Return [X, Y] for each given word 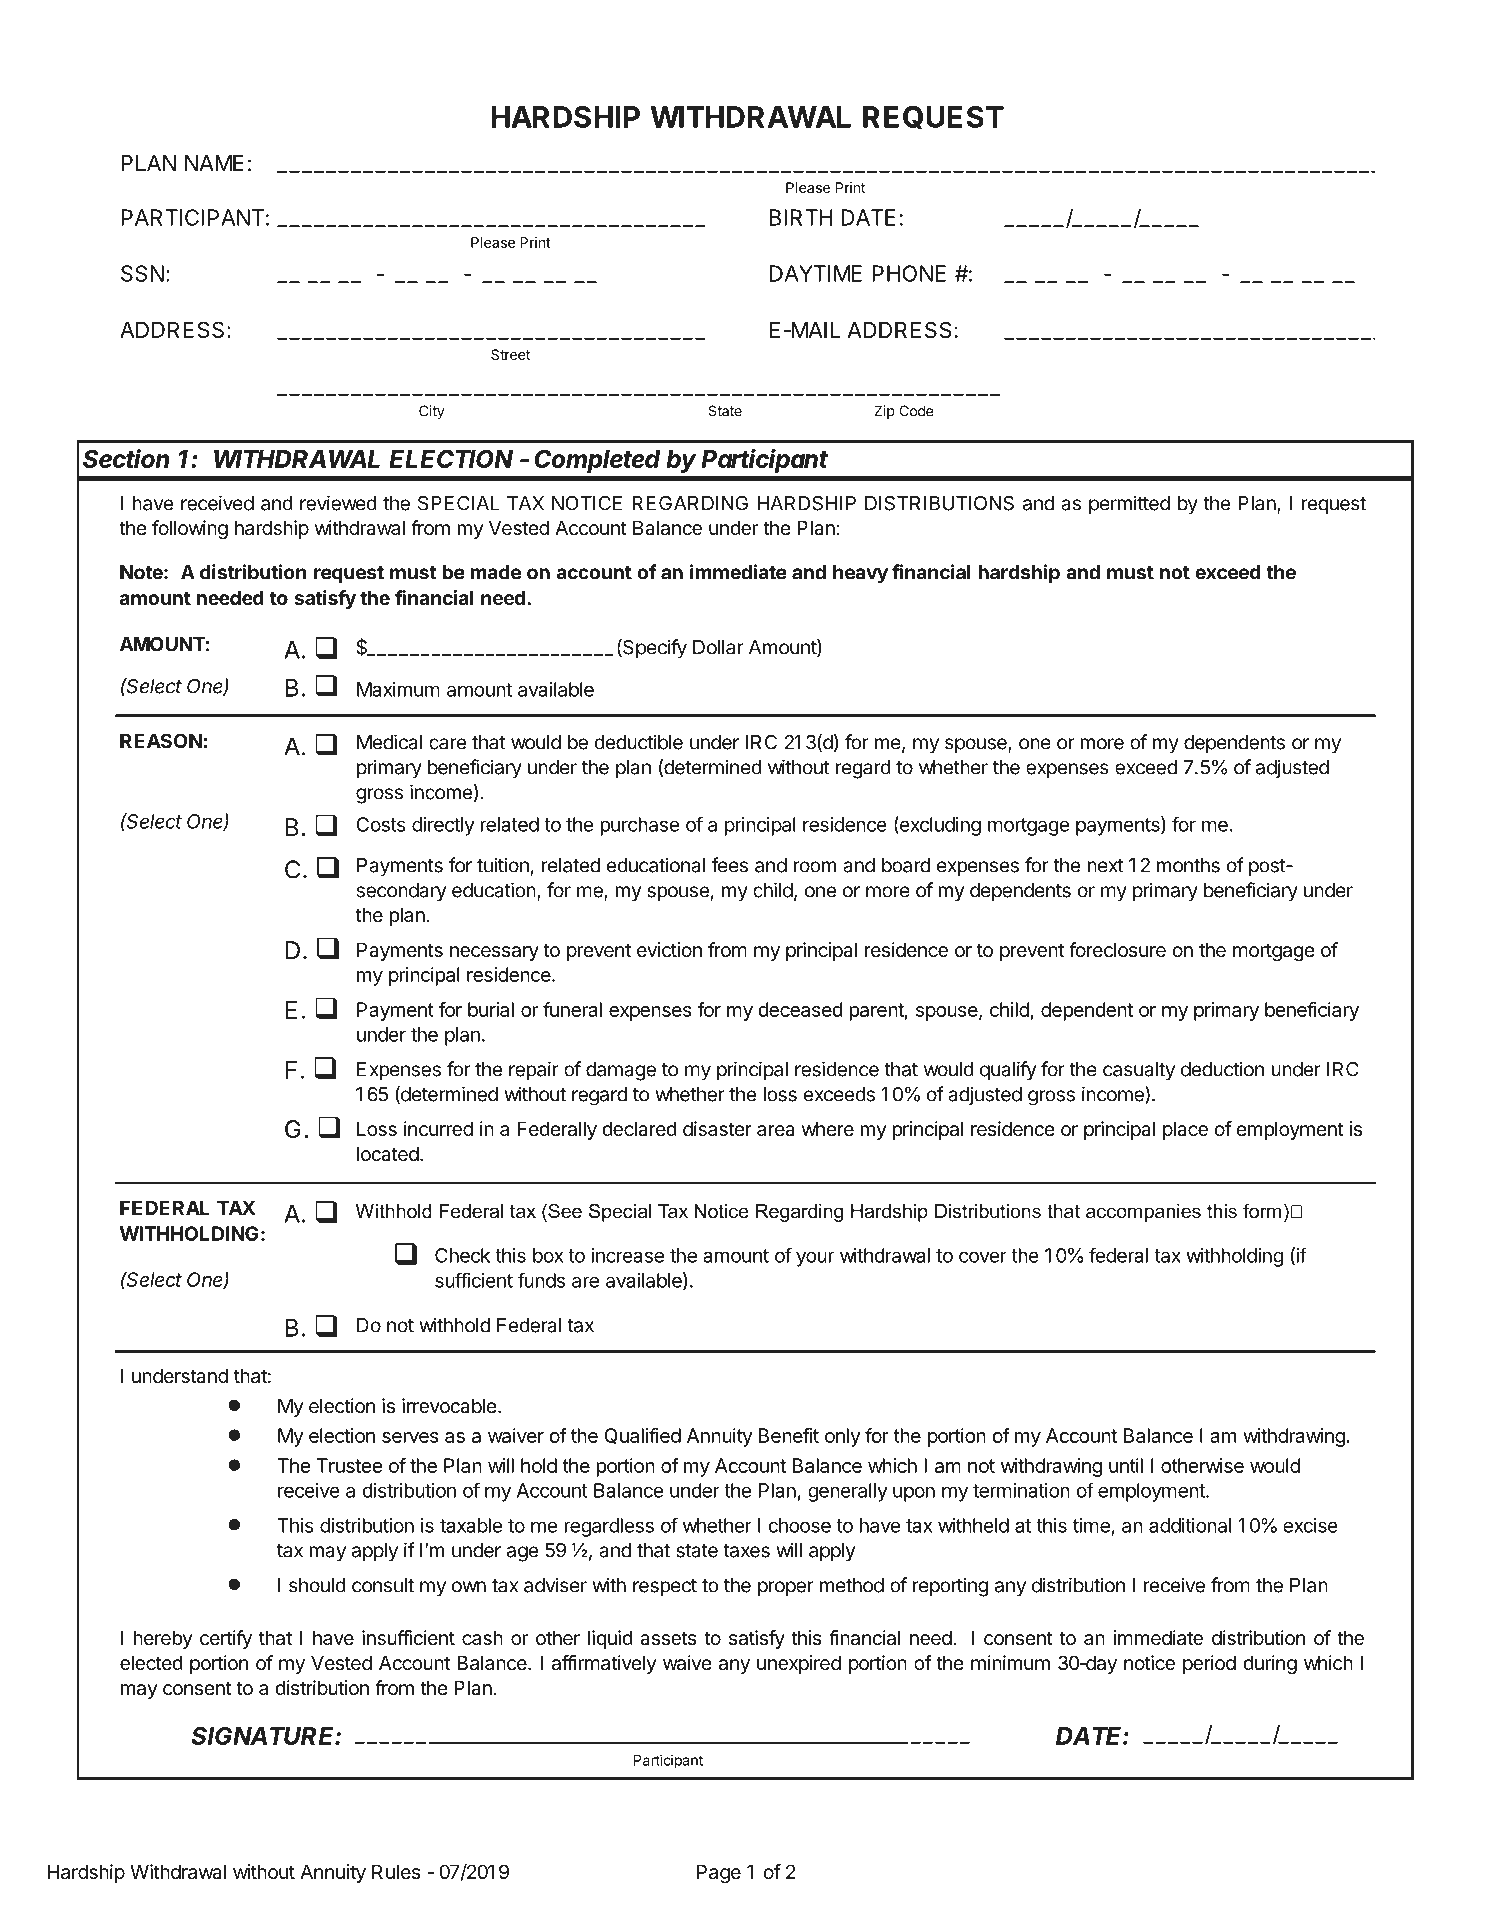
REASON [161, 740]
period [1209, 1664]
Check [462, 1255]
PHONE [909, 273]
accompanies [1143, 1213]
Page [719, 1873]
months [1188, 865]
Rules [396, 1871]
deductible [639, 742]
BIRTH [801, 217]
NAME [214, 163]
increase [628, 1255]
